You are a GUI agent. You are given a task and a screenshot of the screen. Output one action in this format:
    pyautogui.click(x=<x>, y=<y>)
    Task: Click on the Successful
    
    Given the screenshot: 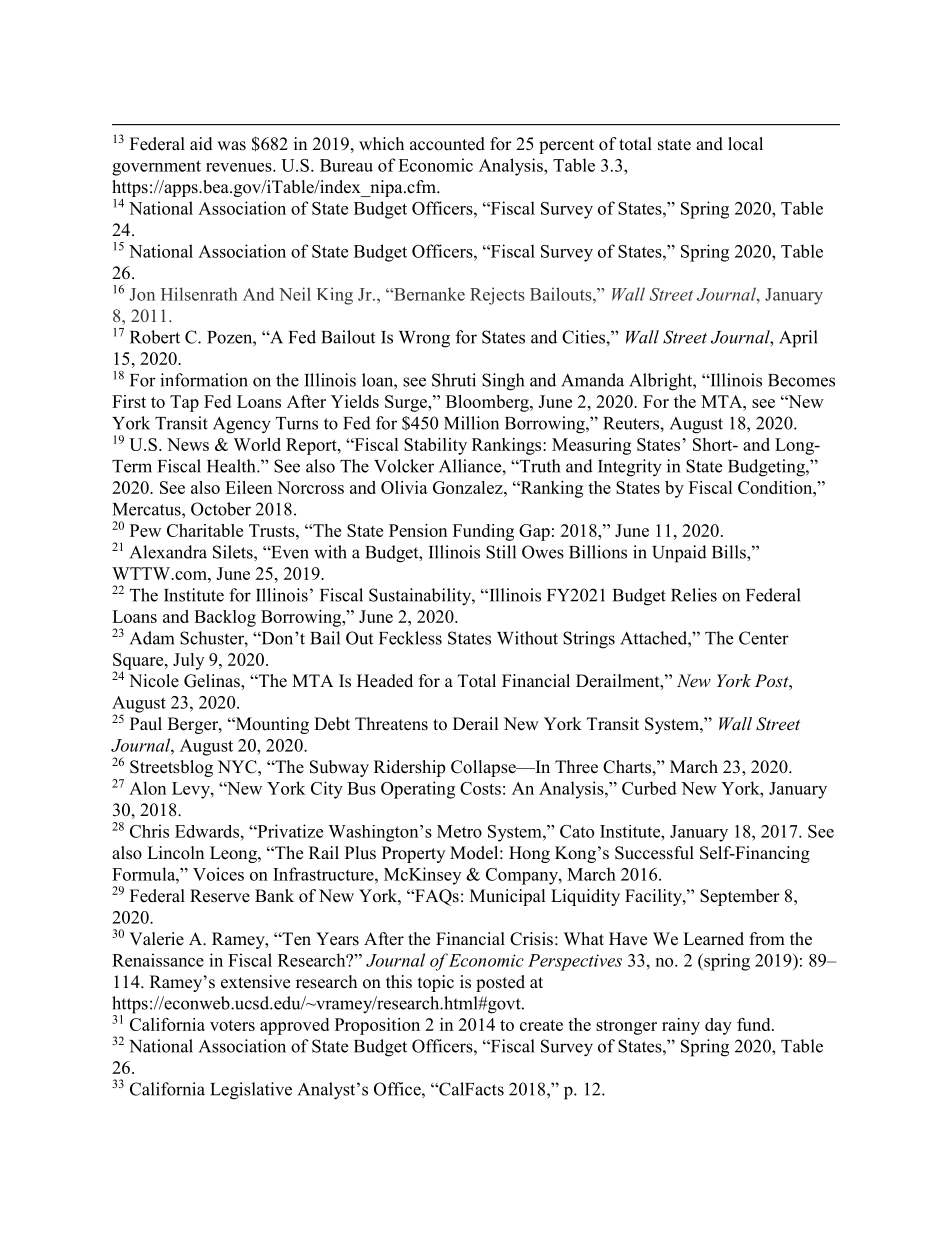 What is the action you would take?
    pyautogui.click(x=654, y=853)
